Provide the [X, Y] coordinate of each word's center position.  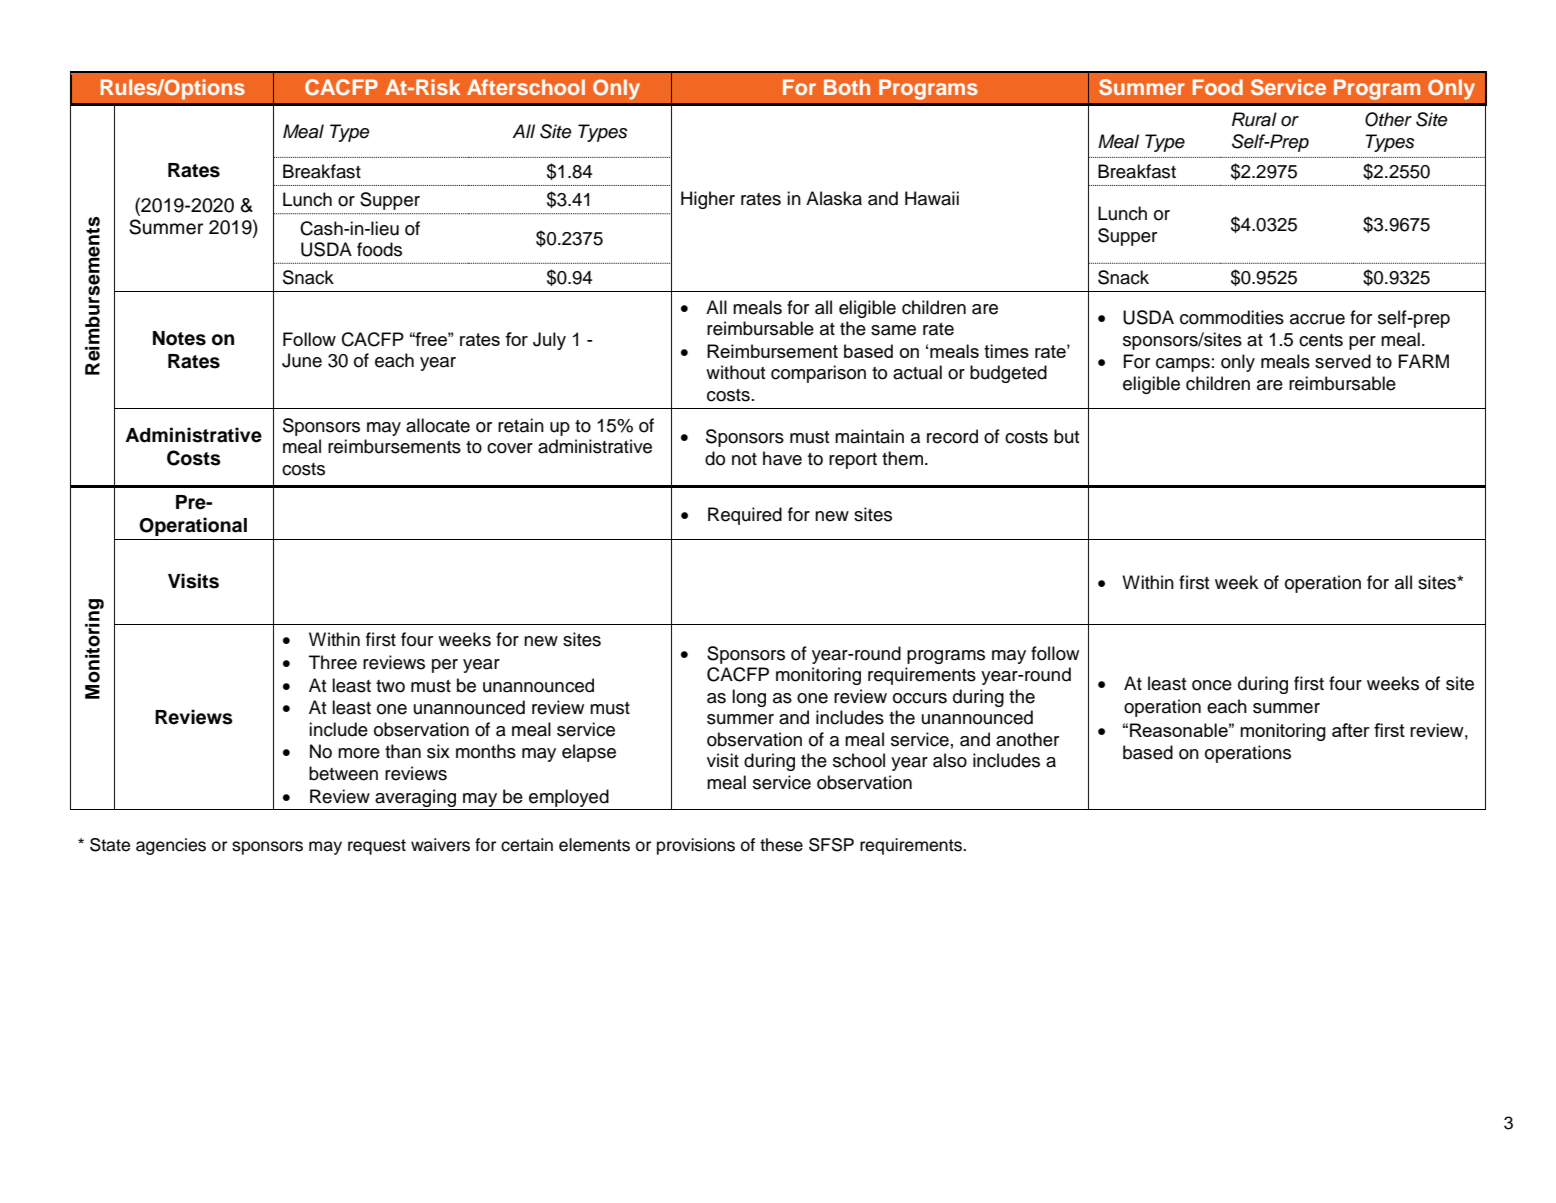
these [781, 845]
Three [333, 662]
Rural [1254, 119]
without [735, 372]
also [950, 760]
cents [1321, 340]
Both [847, 87]
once [1212, 685]
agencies [171, 846]
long [749, 698]
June [302, 360]
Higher [708, 200]
